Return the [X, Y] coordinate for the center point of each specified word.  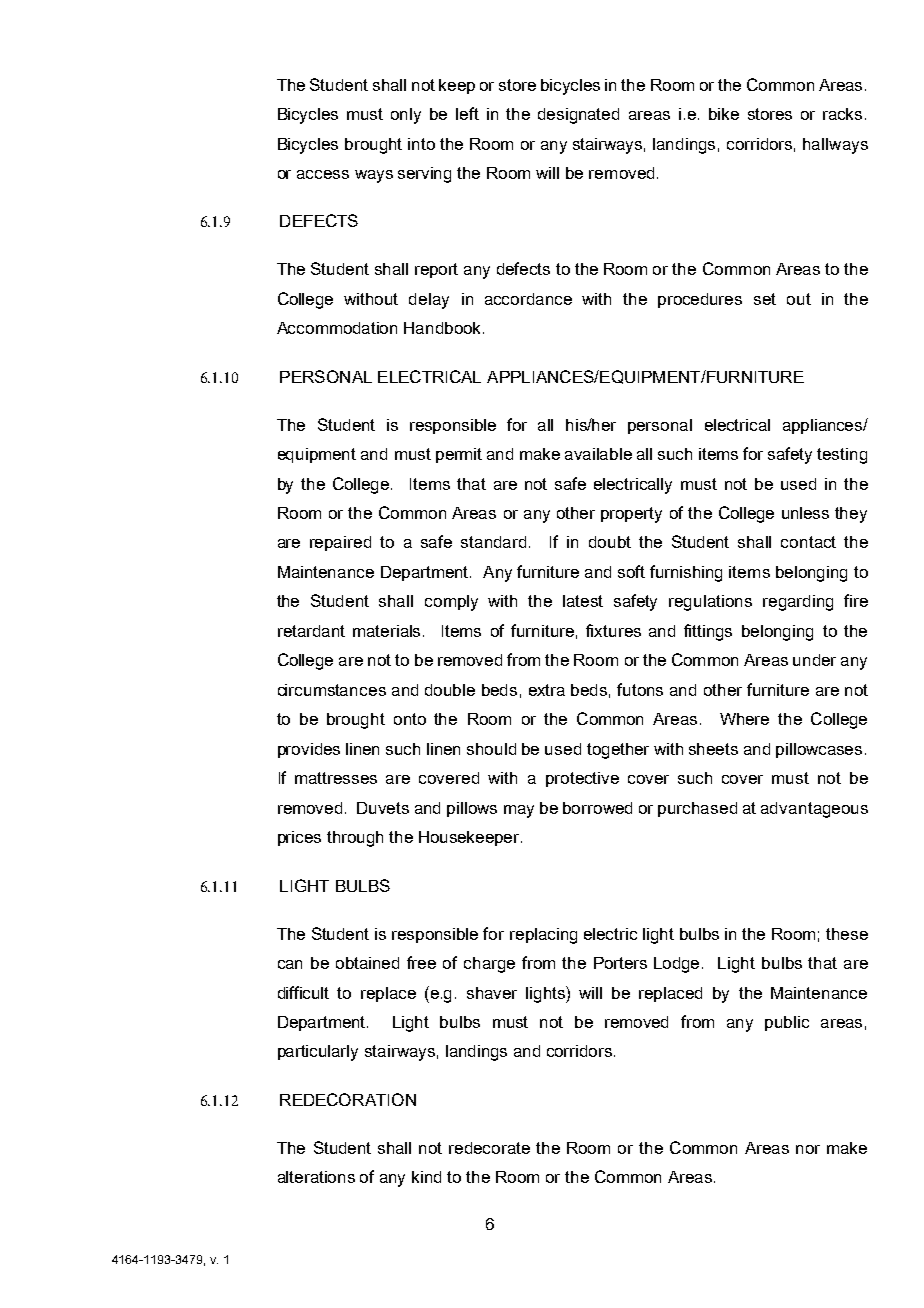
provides [309, 750]
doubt [610, 542]
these [847, 934]
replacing [543, 936]
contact [808, 542]
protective [582, 779]
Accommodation [337, 328]
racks [842, 114]
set [765, 299]
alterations [316, 1177]
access [323, 174]
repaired [340, 543]
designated [578, 116]
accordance [528, 299]
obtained [367, 963]
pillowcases [819, 750]
